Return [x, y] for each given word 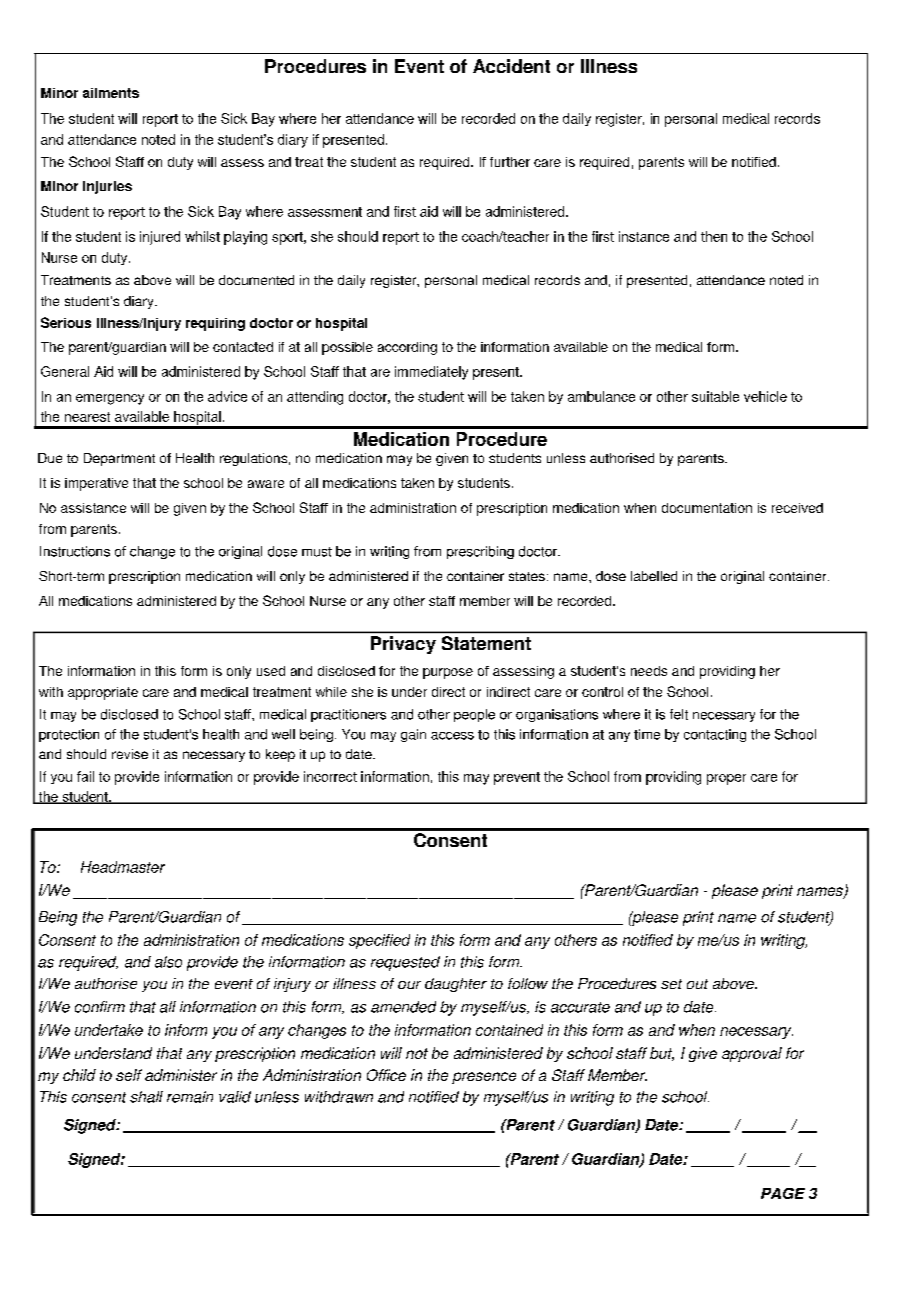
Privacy [403, 645]
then [714, 236]
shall [146, 1097]
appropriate [103, 693]
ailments [111, 93]
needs [649, 671]
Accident [511, 66]
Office [386, 1075]
